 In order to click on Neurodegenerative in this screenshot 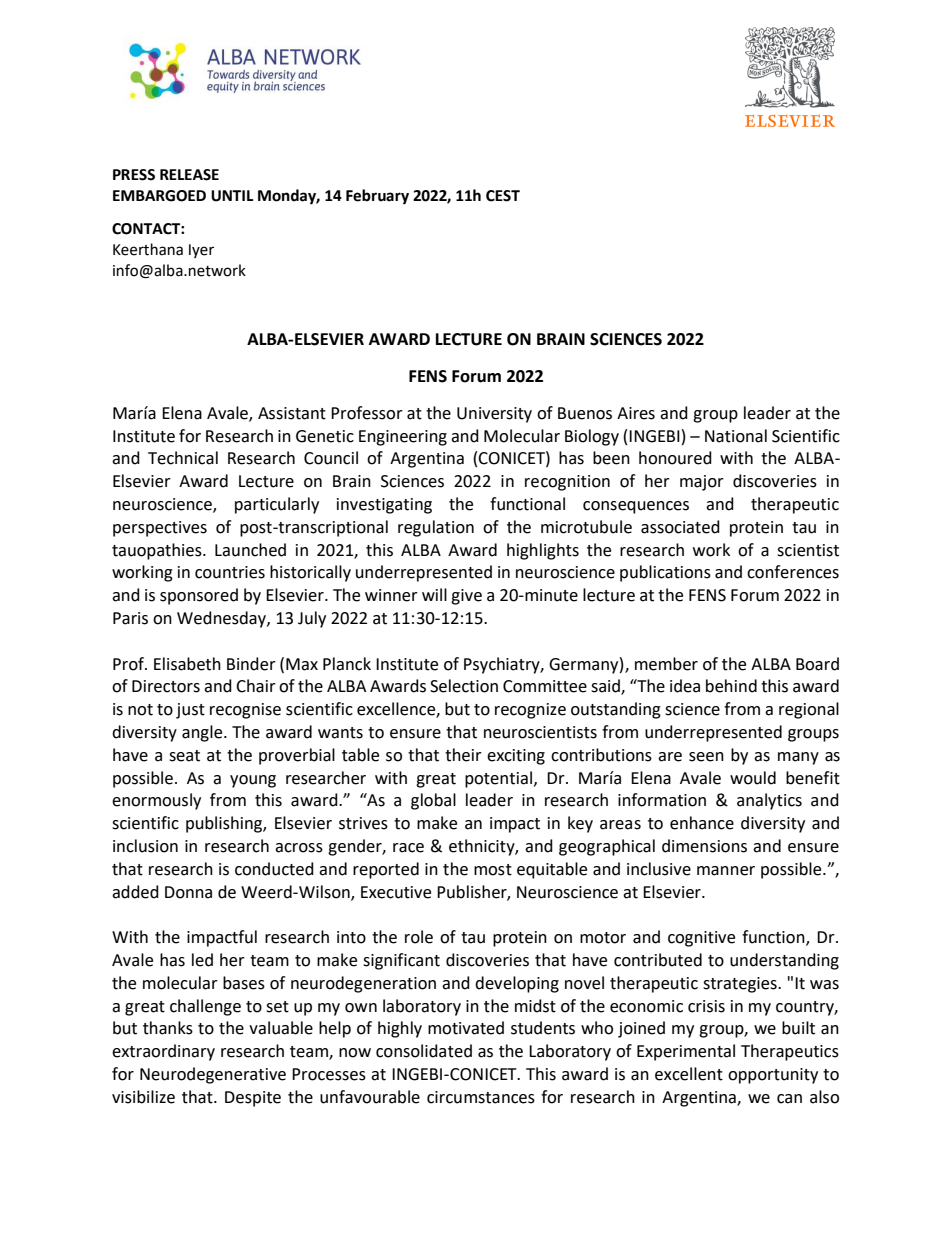, I will do `click(213, 1075)`.
